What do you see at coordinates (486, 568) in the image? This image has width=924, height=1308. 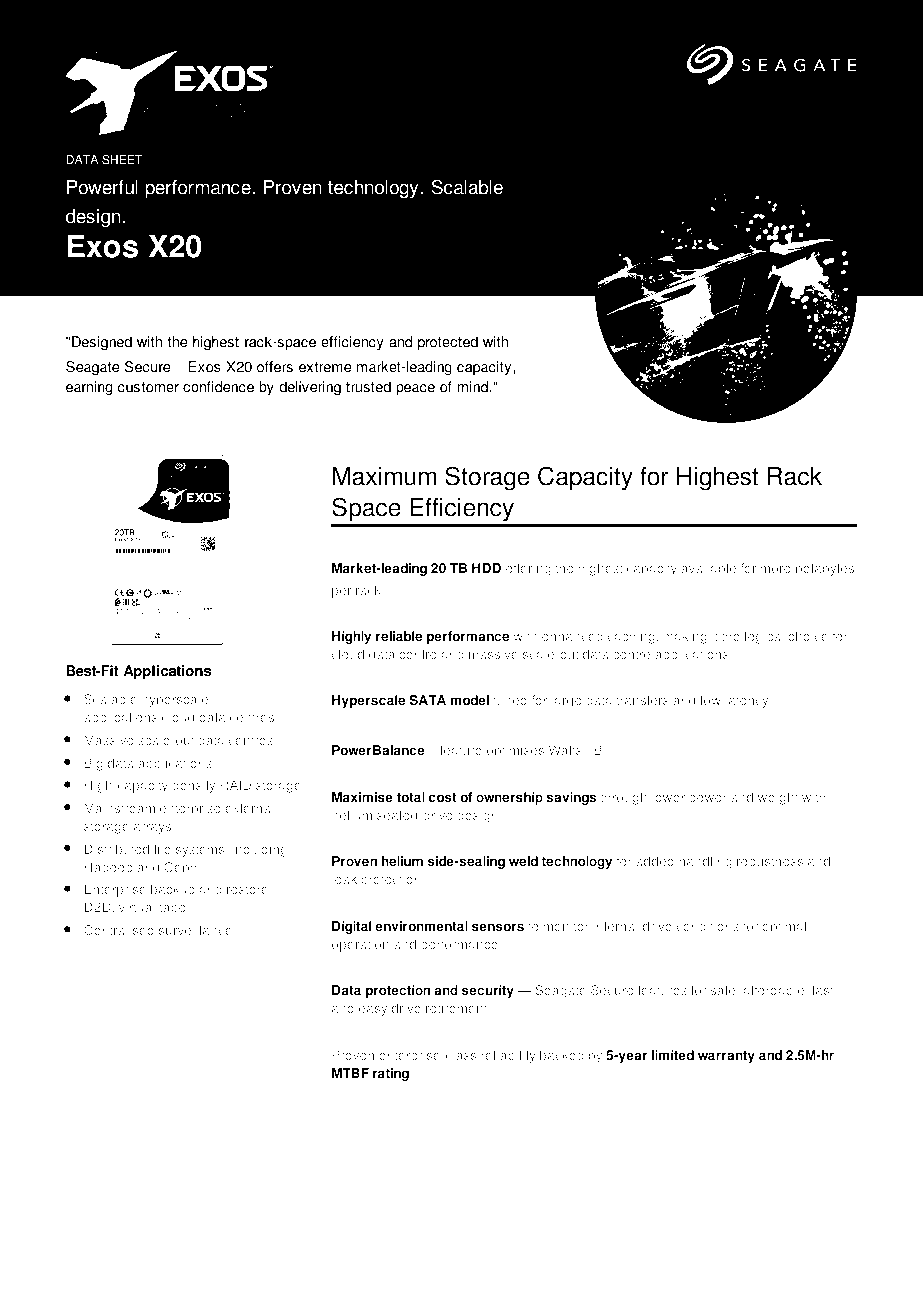 I see `HDD` at bounding box center [486, 568].
